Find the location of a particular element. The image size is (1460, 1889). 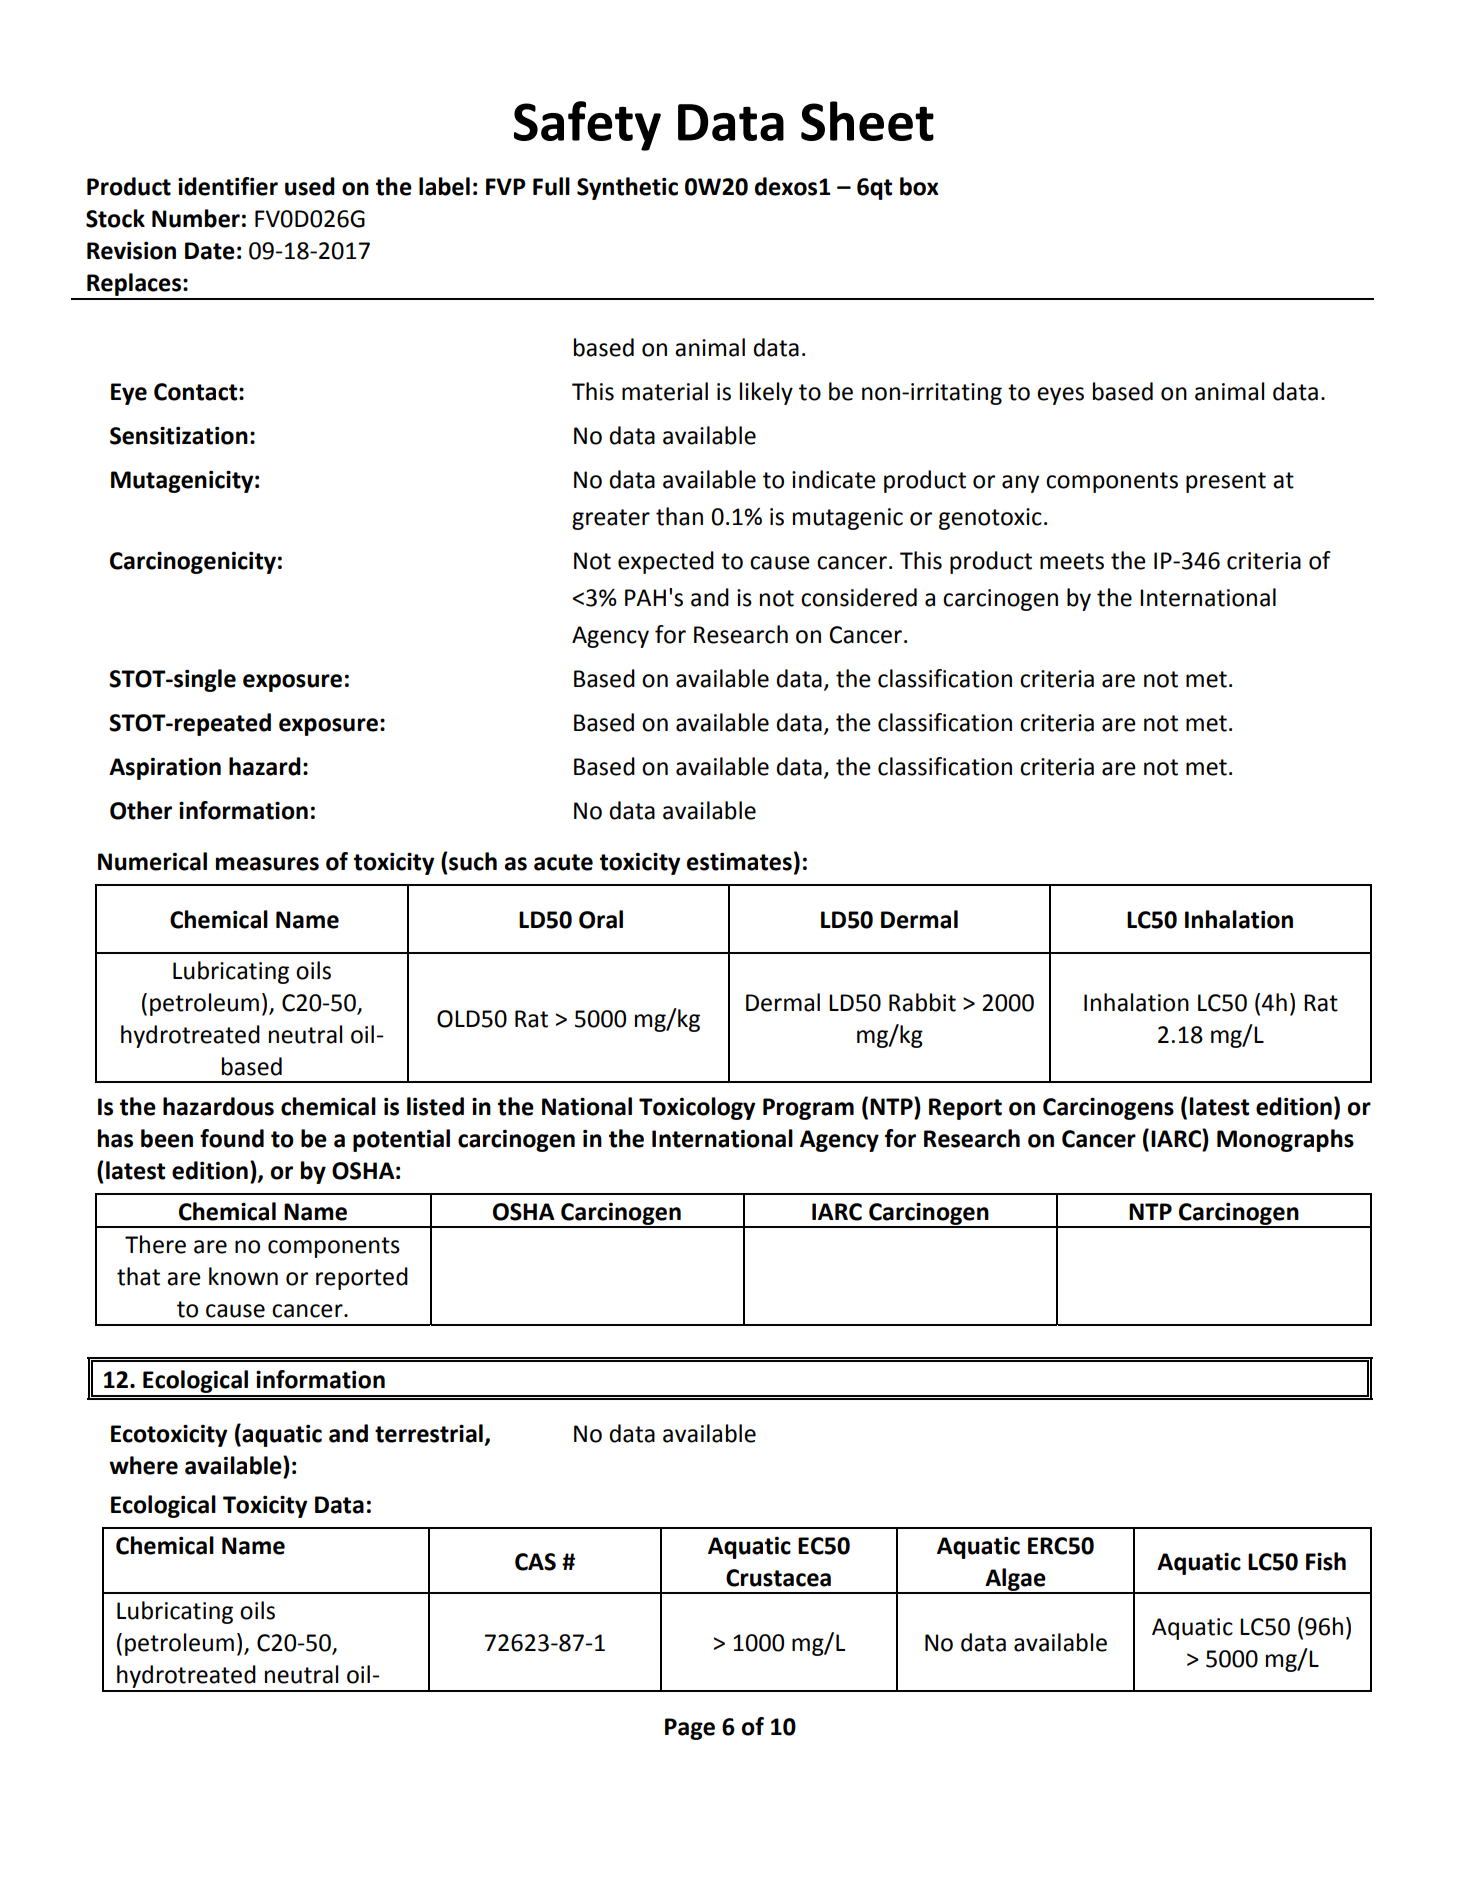

estimates is located at coordinates (739, 862).
